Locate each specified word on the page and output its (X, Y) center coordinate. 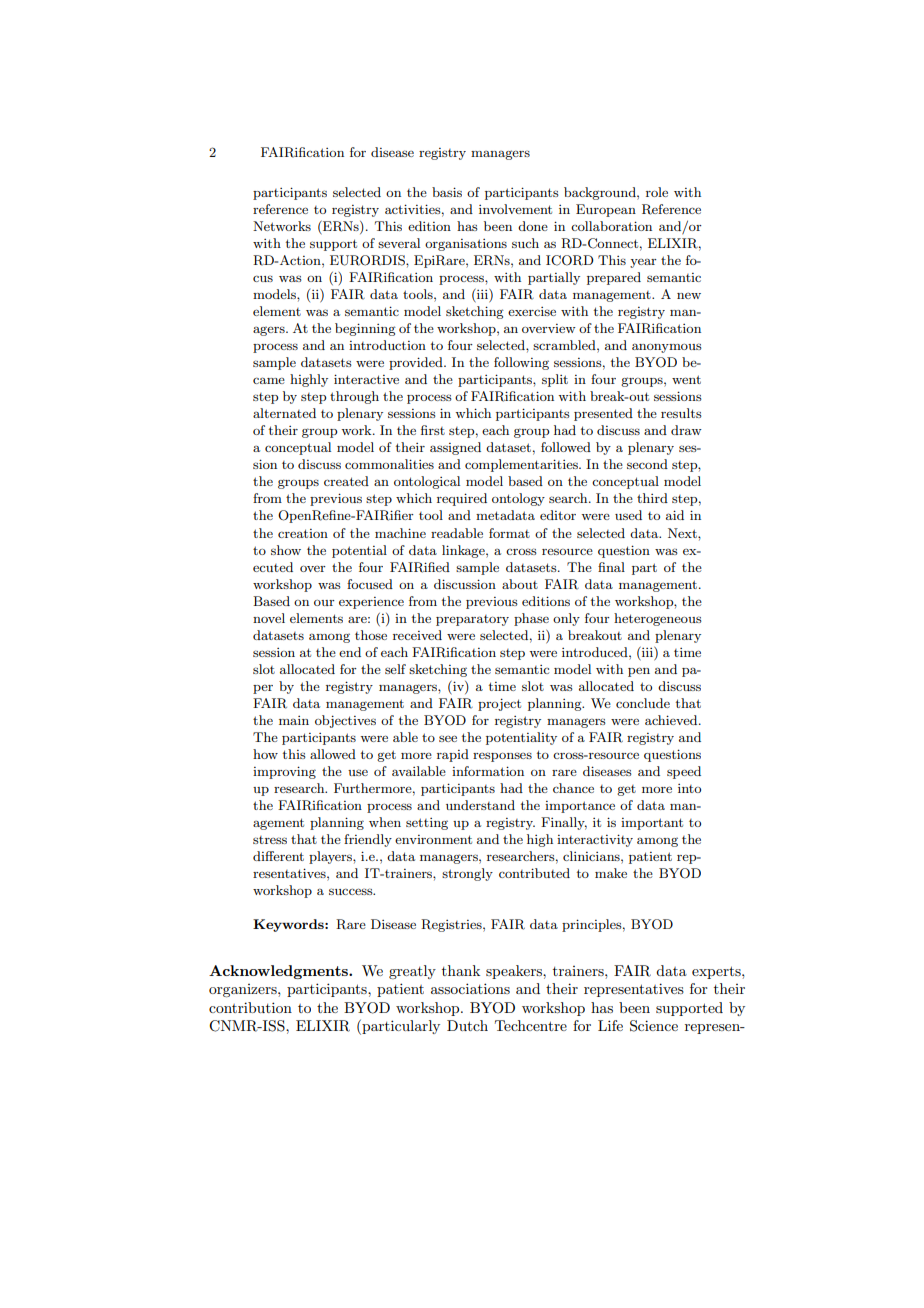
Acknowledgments (279, 972)
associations (470, 988)
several (399, 243)
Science (654, 1026)
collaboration (611, 226)
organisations (466, 245)
